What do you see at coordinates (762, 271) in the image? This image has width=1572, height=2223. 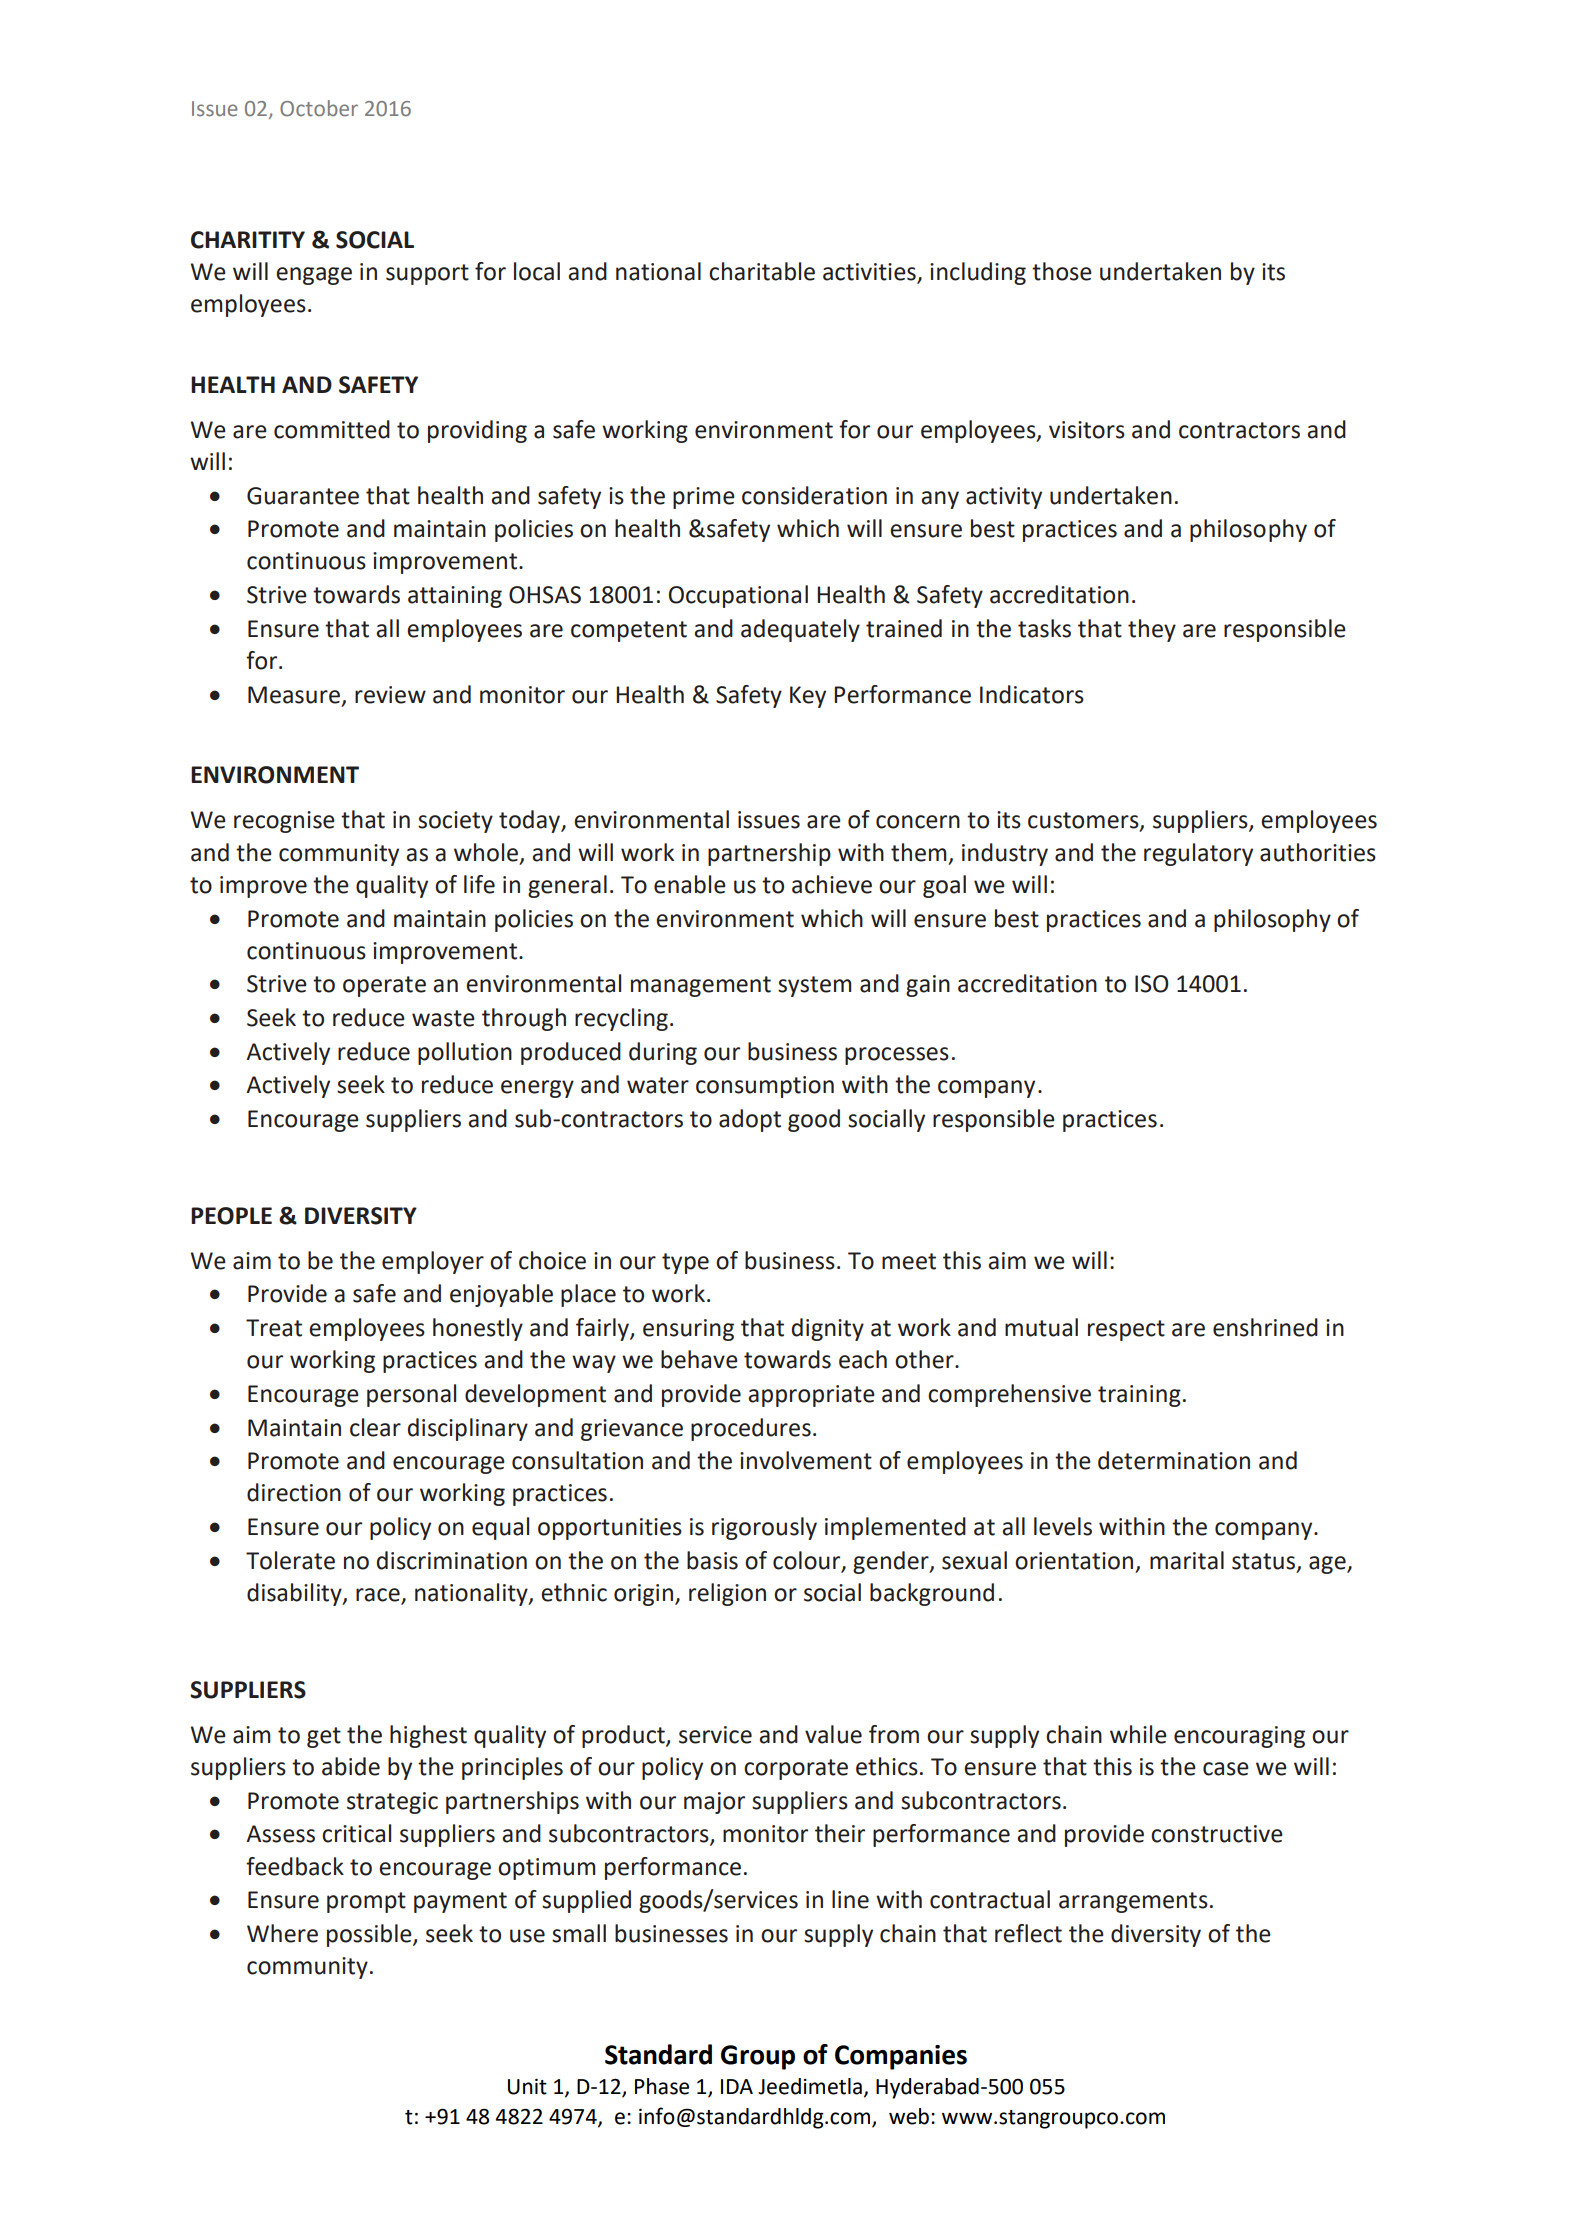 I see `charitable` at bounding box center [762, 271].
